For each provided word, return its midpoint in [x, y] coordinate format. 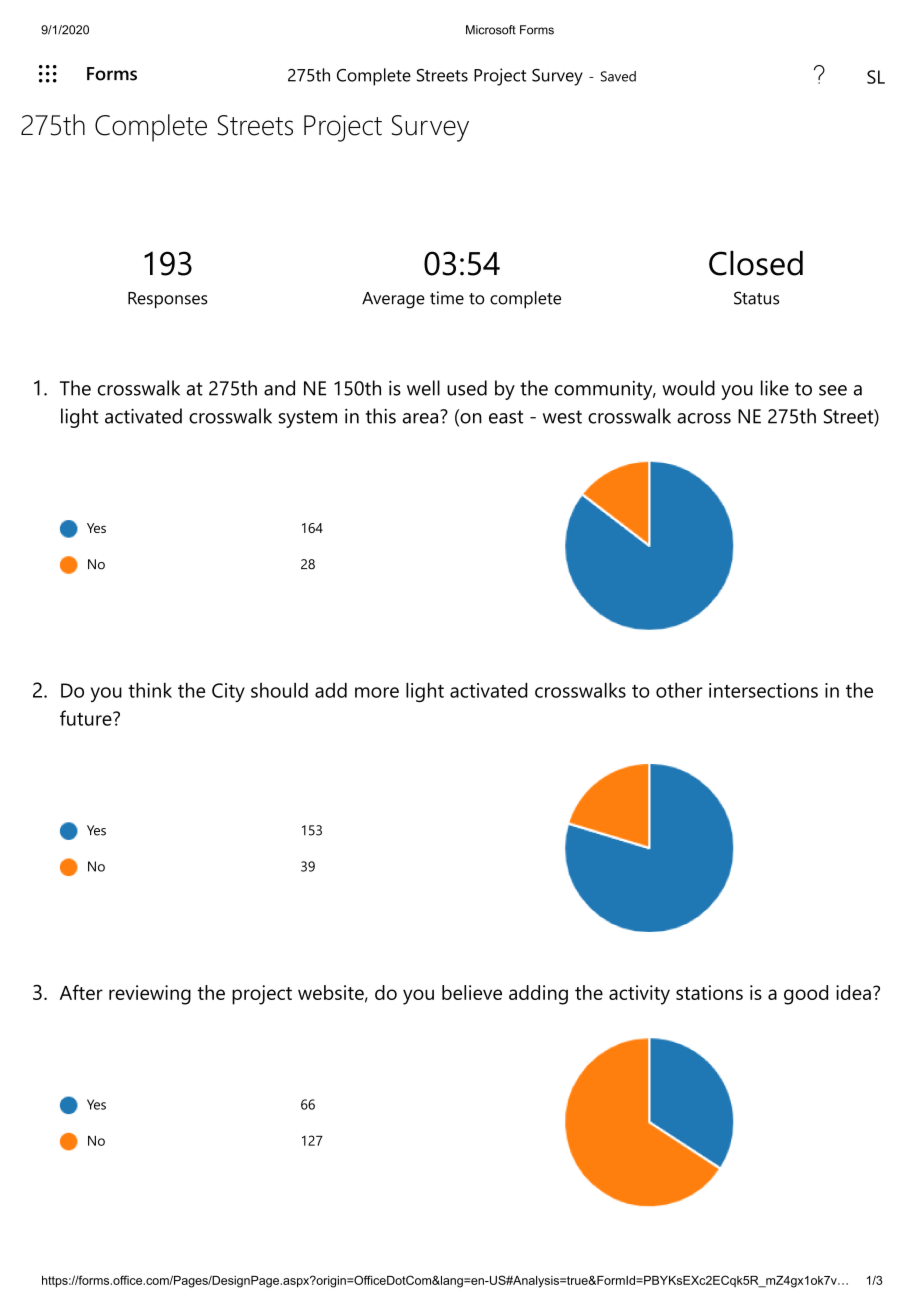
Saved [618, 76]
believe [472, 992]
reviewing [150, 995]
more [377, 692]
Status [756, 298]
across [704, 418]
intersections [763, 690]
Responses [168, 300]
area [420, 418]
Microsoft [491, 30]
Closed [756, 263]
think [150, 690]
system [308, 419]
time [447, 298]
